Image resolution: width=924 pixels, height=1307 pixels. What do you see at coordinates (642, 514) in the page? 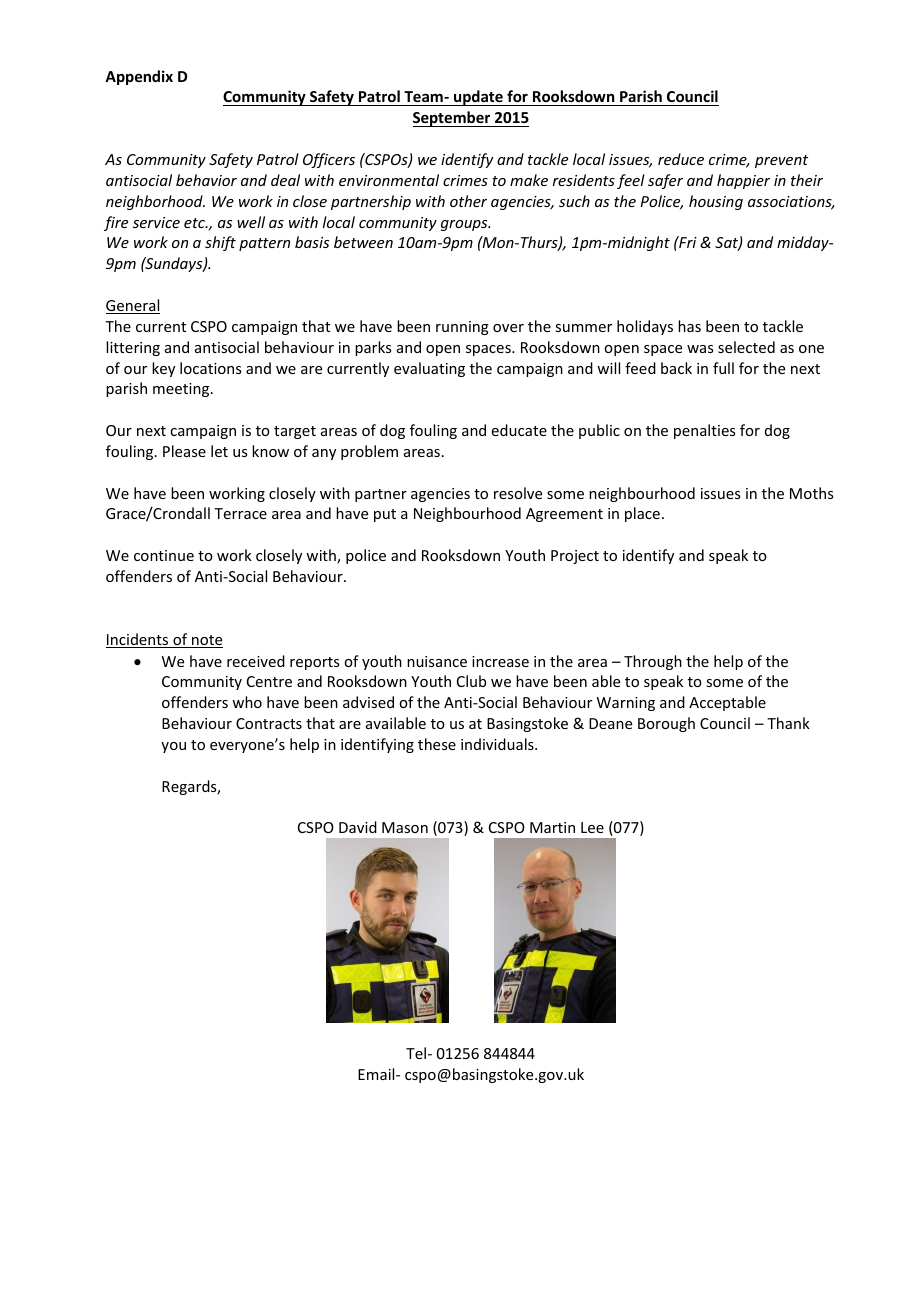
I see `place` at bounding box center [642, 514].
